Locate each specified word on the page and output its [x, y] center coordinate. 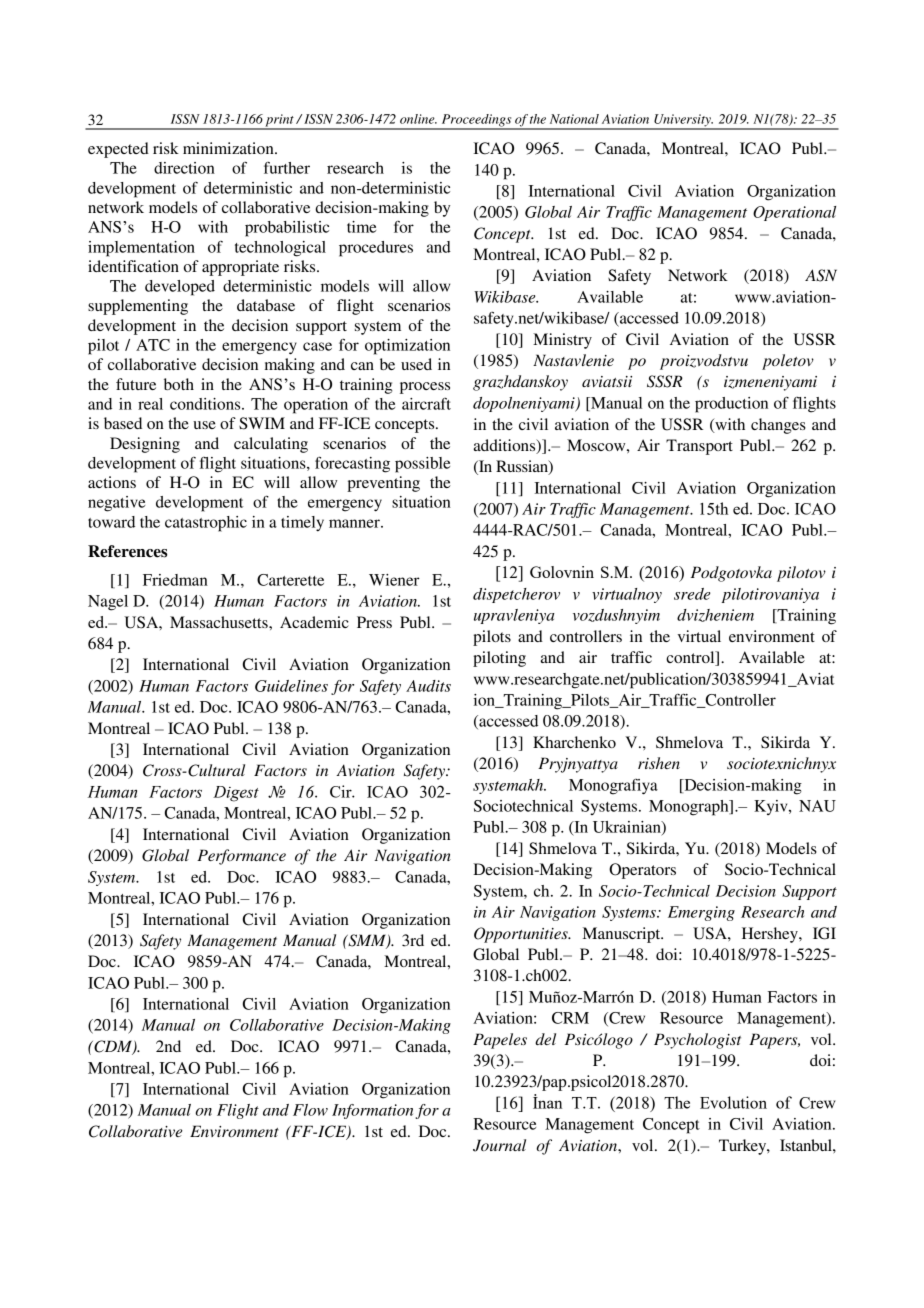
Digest [236, 794]
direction [184, 168]
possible [422, 465]
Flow [310, 1110]
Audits [428, 686]
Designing [145, 445]
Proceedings [476, 121]
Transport [699, 447]
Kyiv [772, 807]
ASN [821, 275]
